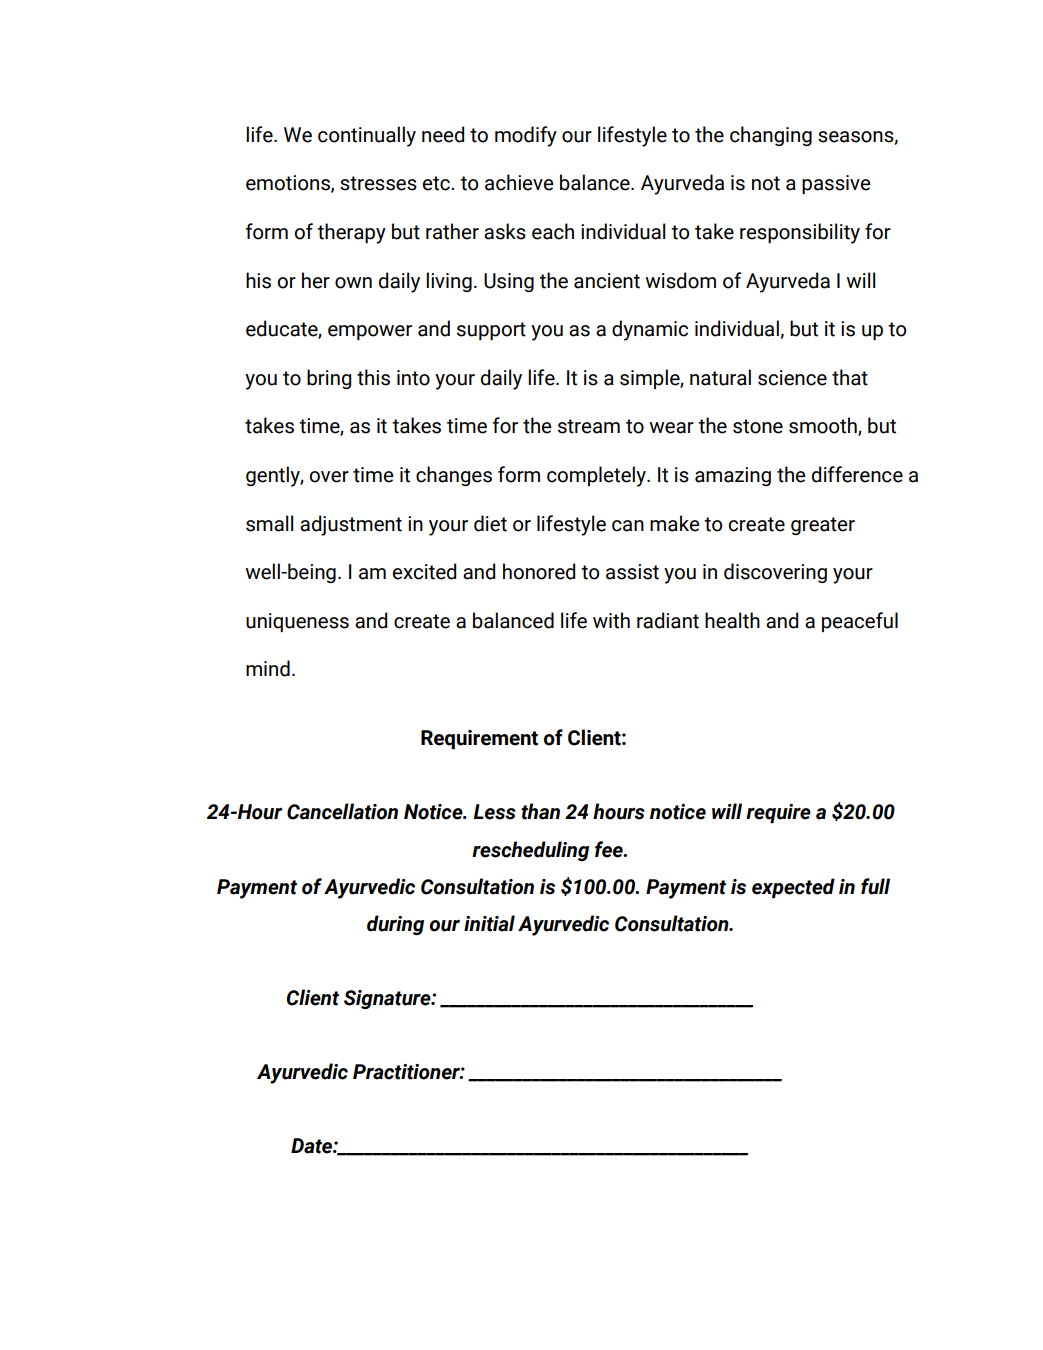 This screenshot has height=1350, width=1043. Describe the element at coordinates (268, 668) in the screenshot. I see `mind` at that location.
